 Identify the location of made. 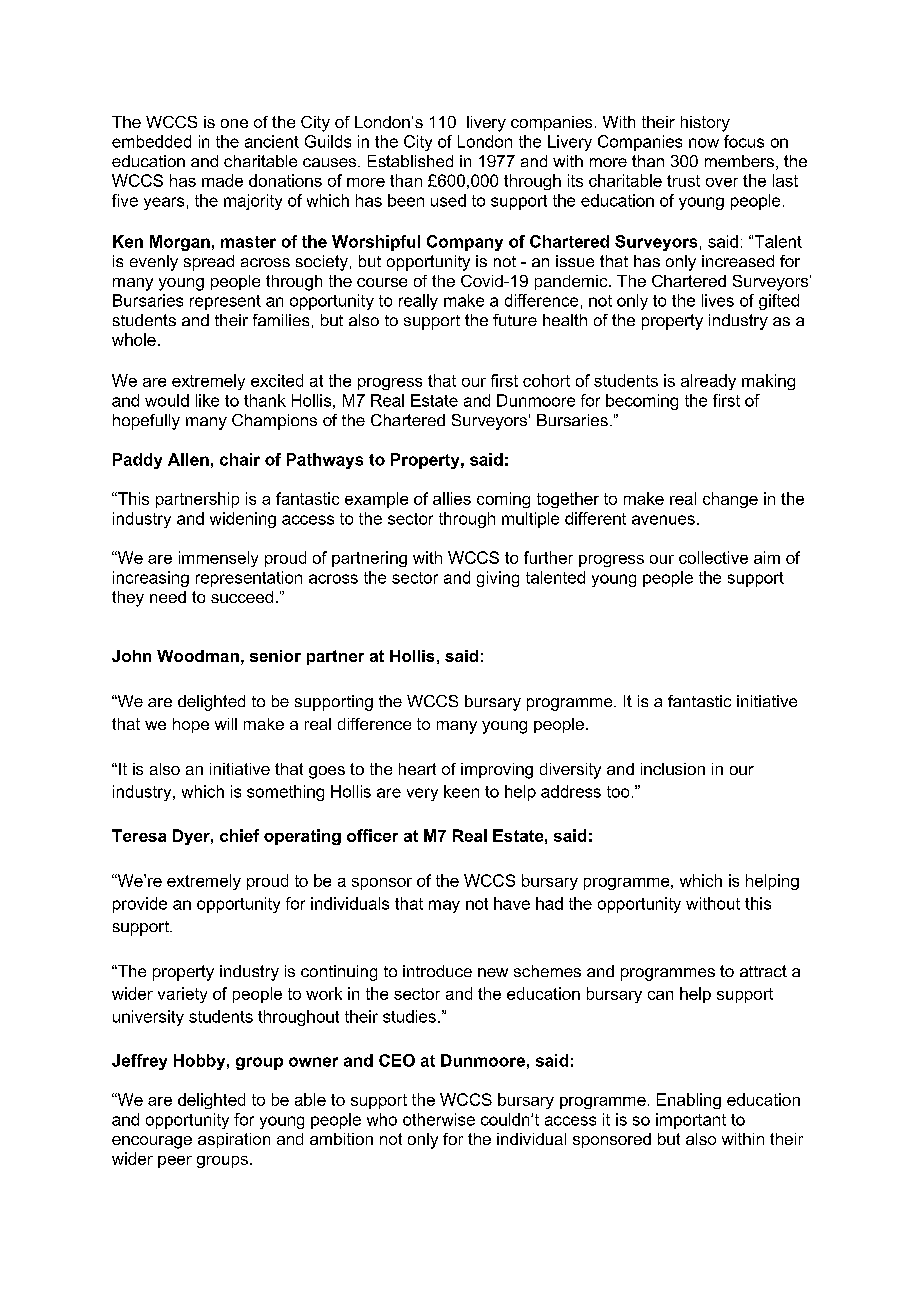
(222, 180).
